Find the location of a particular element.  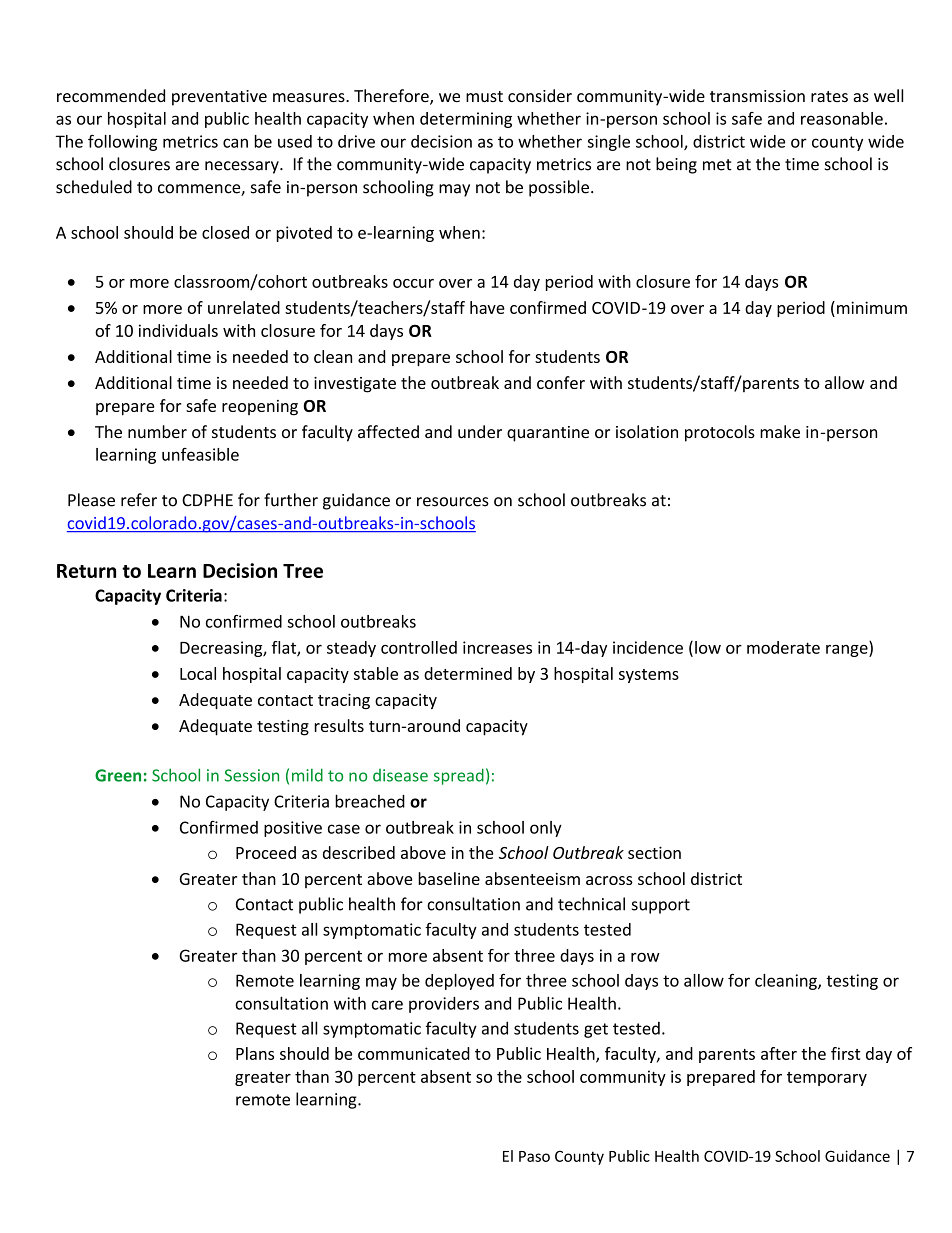

Paso is located at coordinates (534, 1156).
